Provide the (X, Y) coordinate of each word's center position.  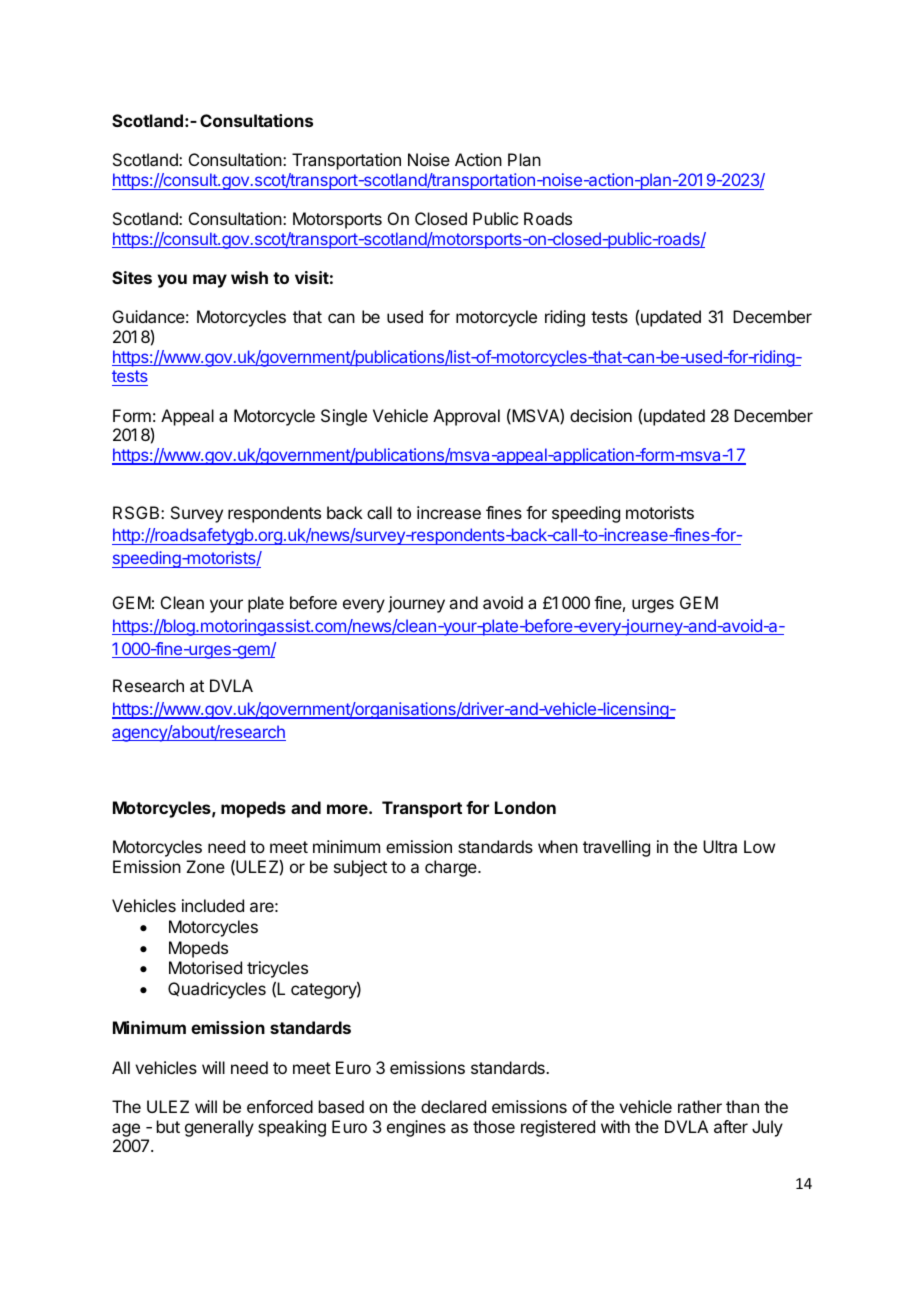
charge (452, 868)
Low (759, 846)
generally (219, 1128)
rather (700, 1106)
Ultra (720, 846)
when (558, 846)
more (348, 809)
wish (249, 277)
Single (344, 417)
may (210, 281)
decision (601, 415)
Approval (466, 417)
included (213, 905)
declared (453, 1106)
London (525, 807)
